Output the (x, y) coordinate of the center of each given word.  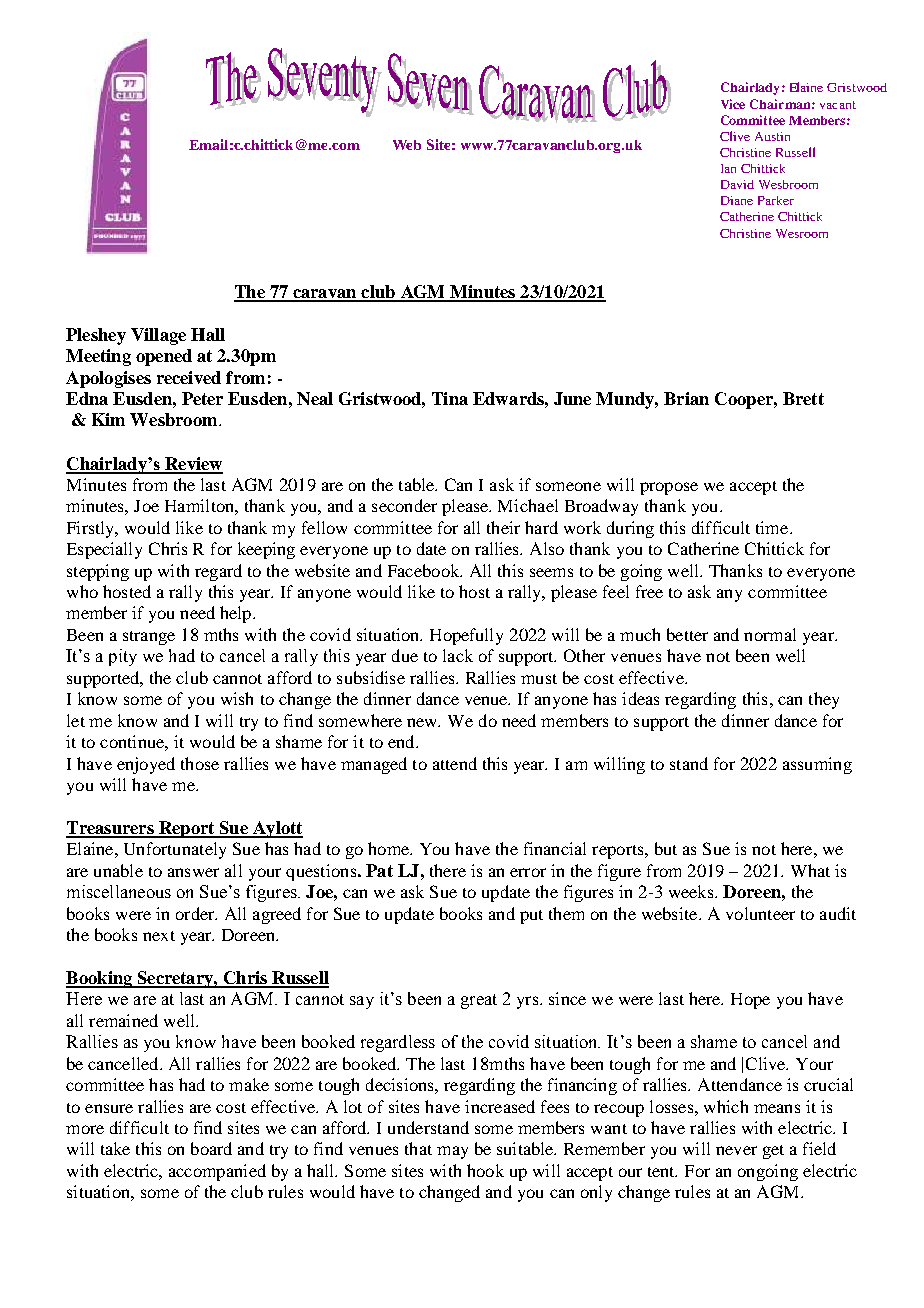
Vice (733, 104)
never (736, 1150)
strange (149, 638)
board (211, 1148)
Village (158, 336)
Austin (772, 136)
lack (458, 655)
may (452, 1152)
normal (770, 634)
